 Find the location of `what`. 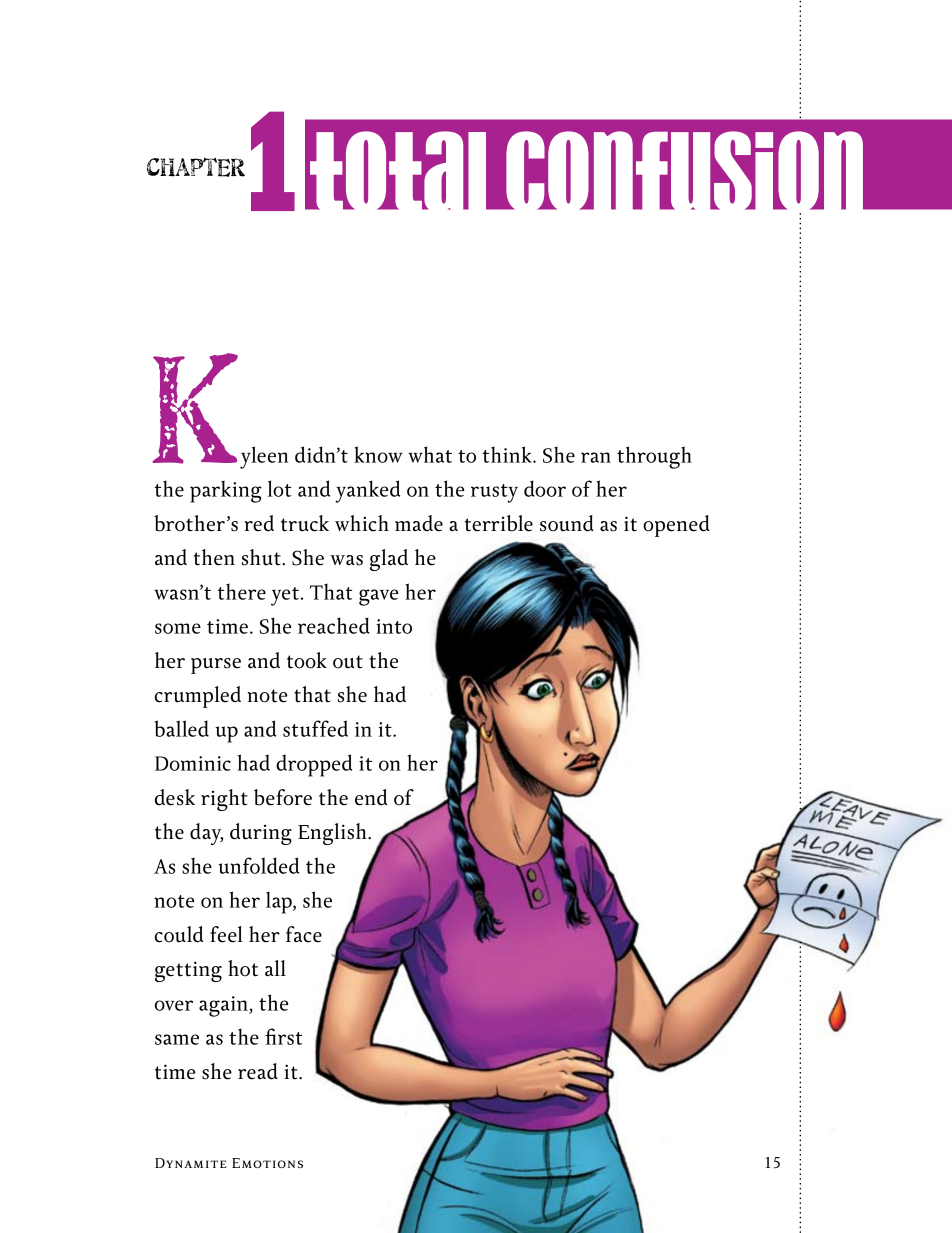

what is located at coordinates (430, 454).
